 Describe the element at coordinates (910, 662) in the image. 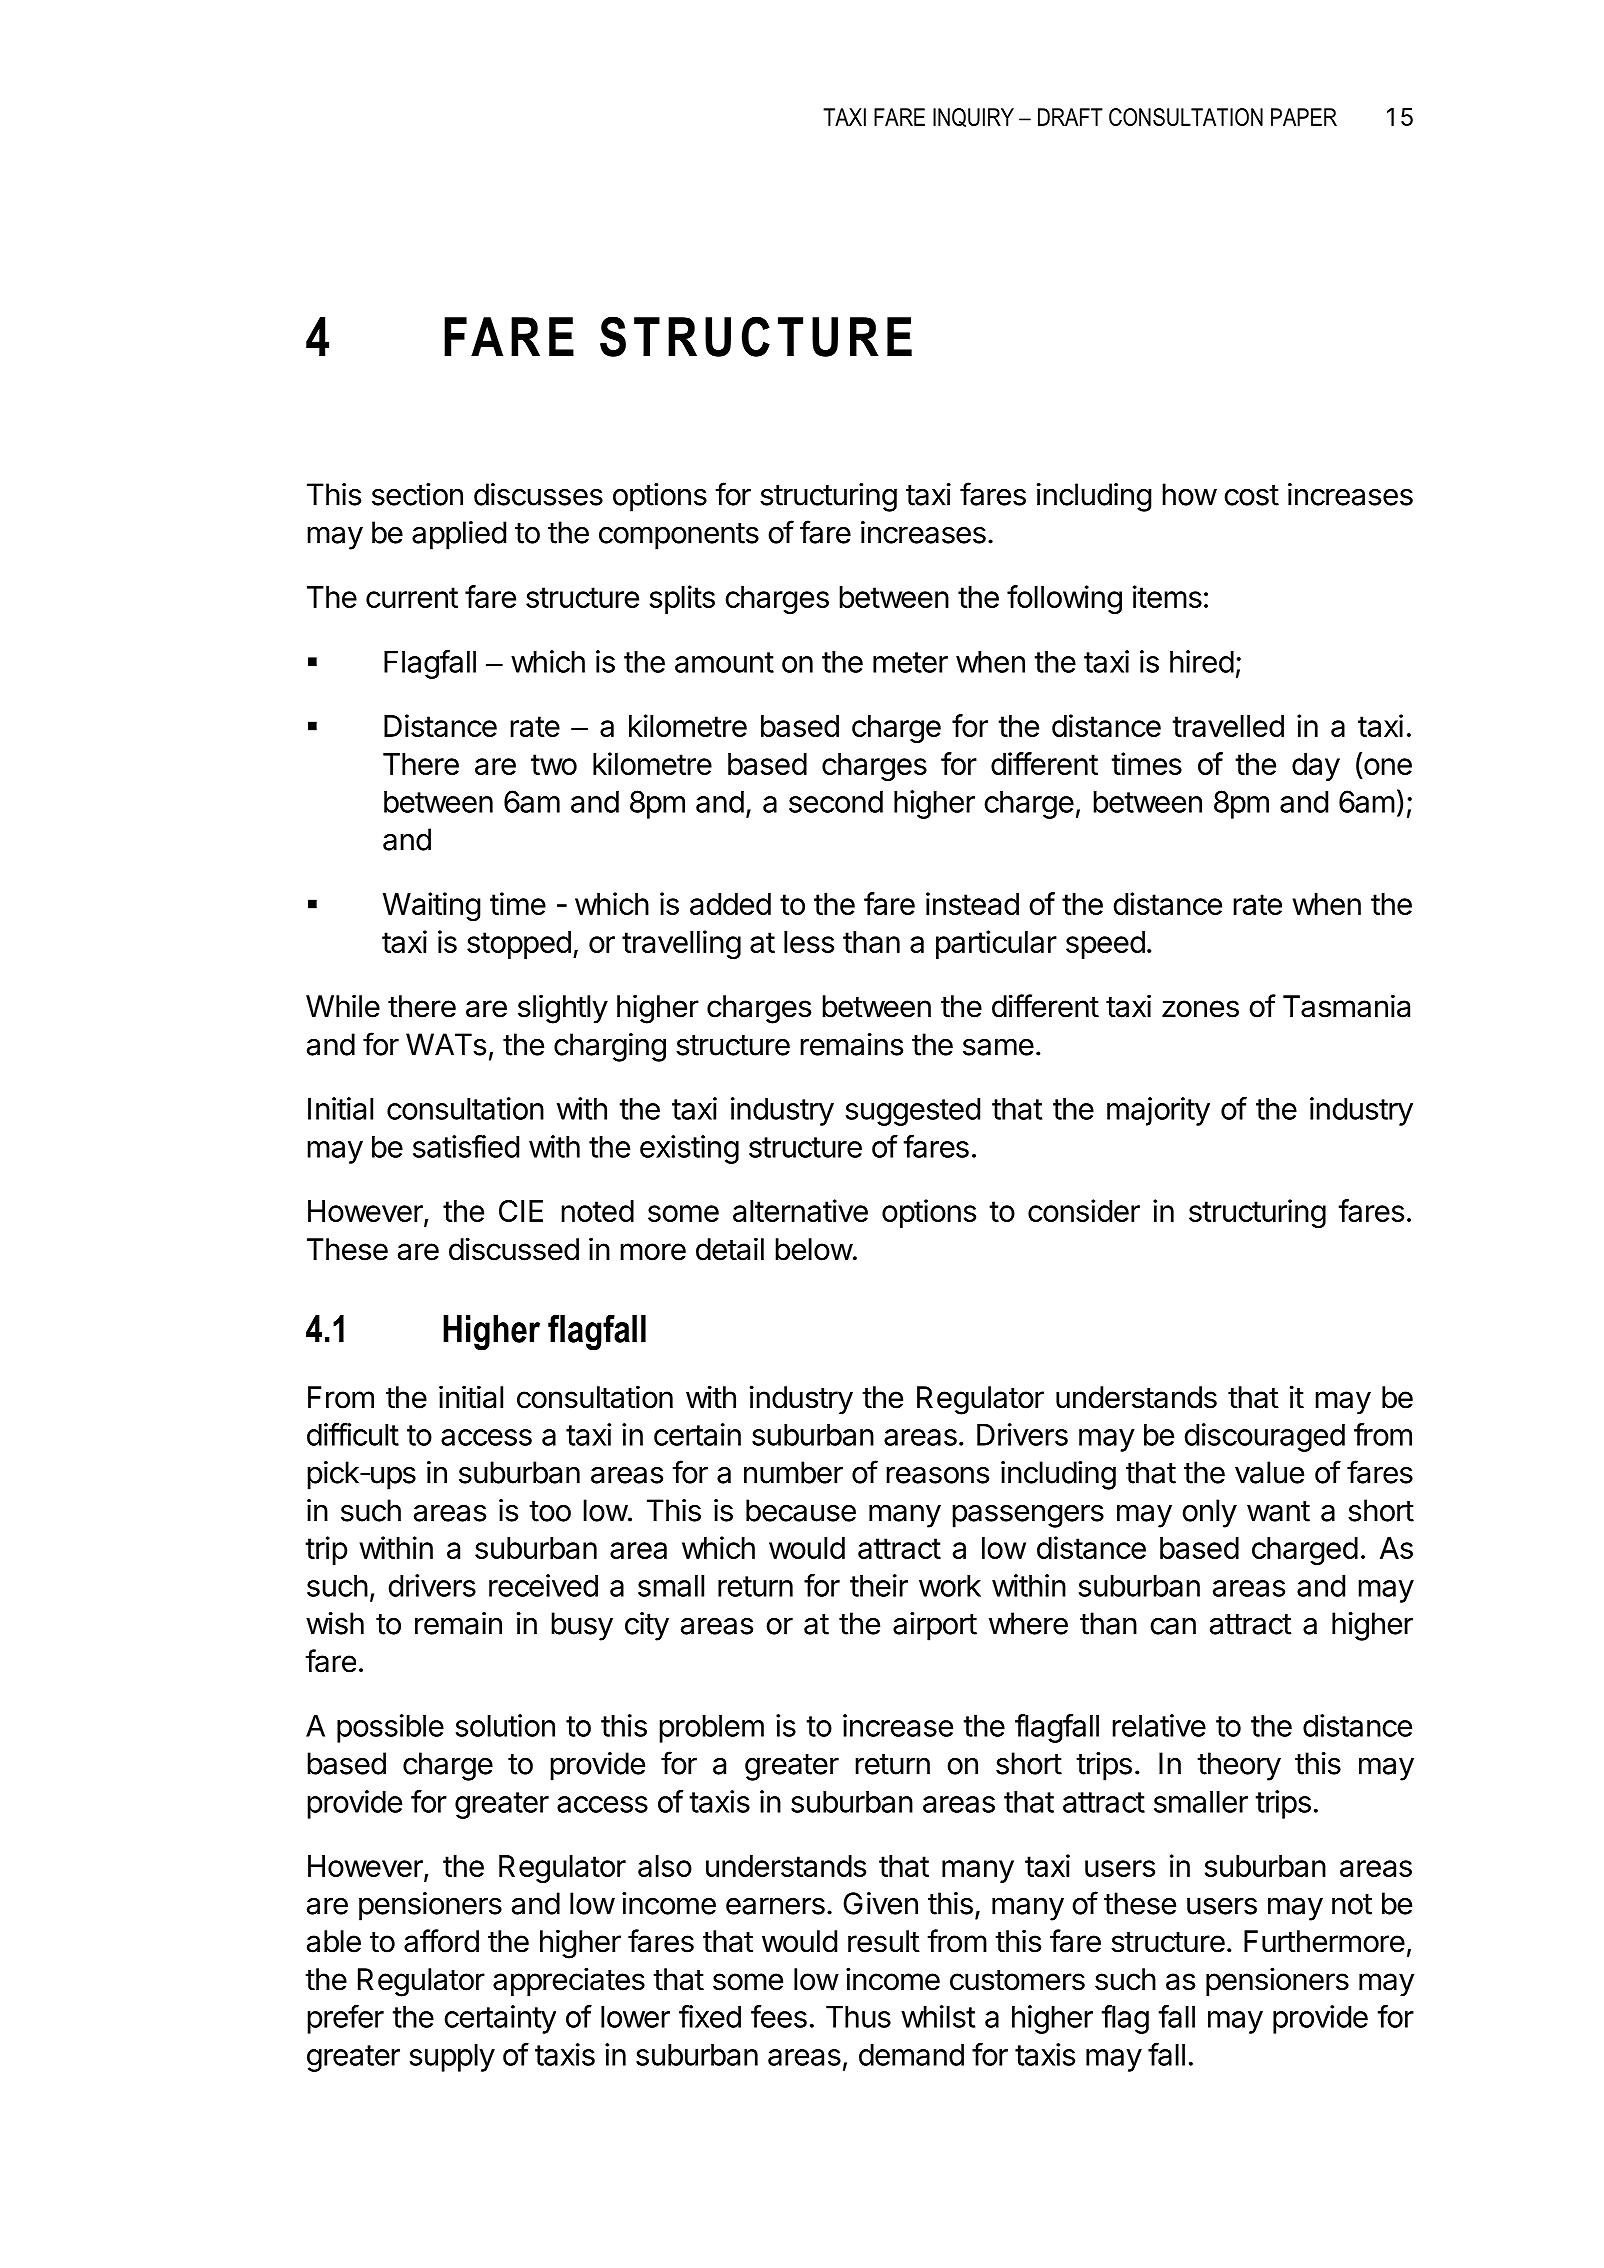

I see `meter` at that location.
